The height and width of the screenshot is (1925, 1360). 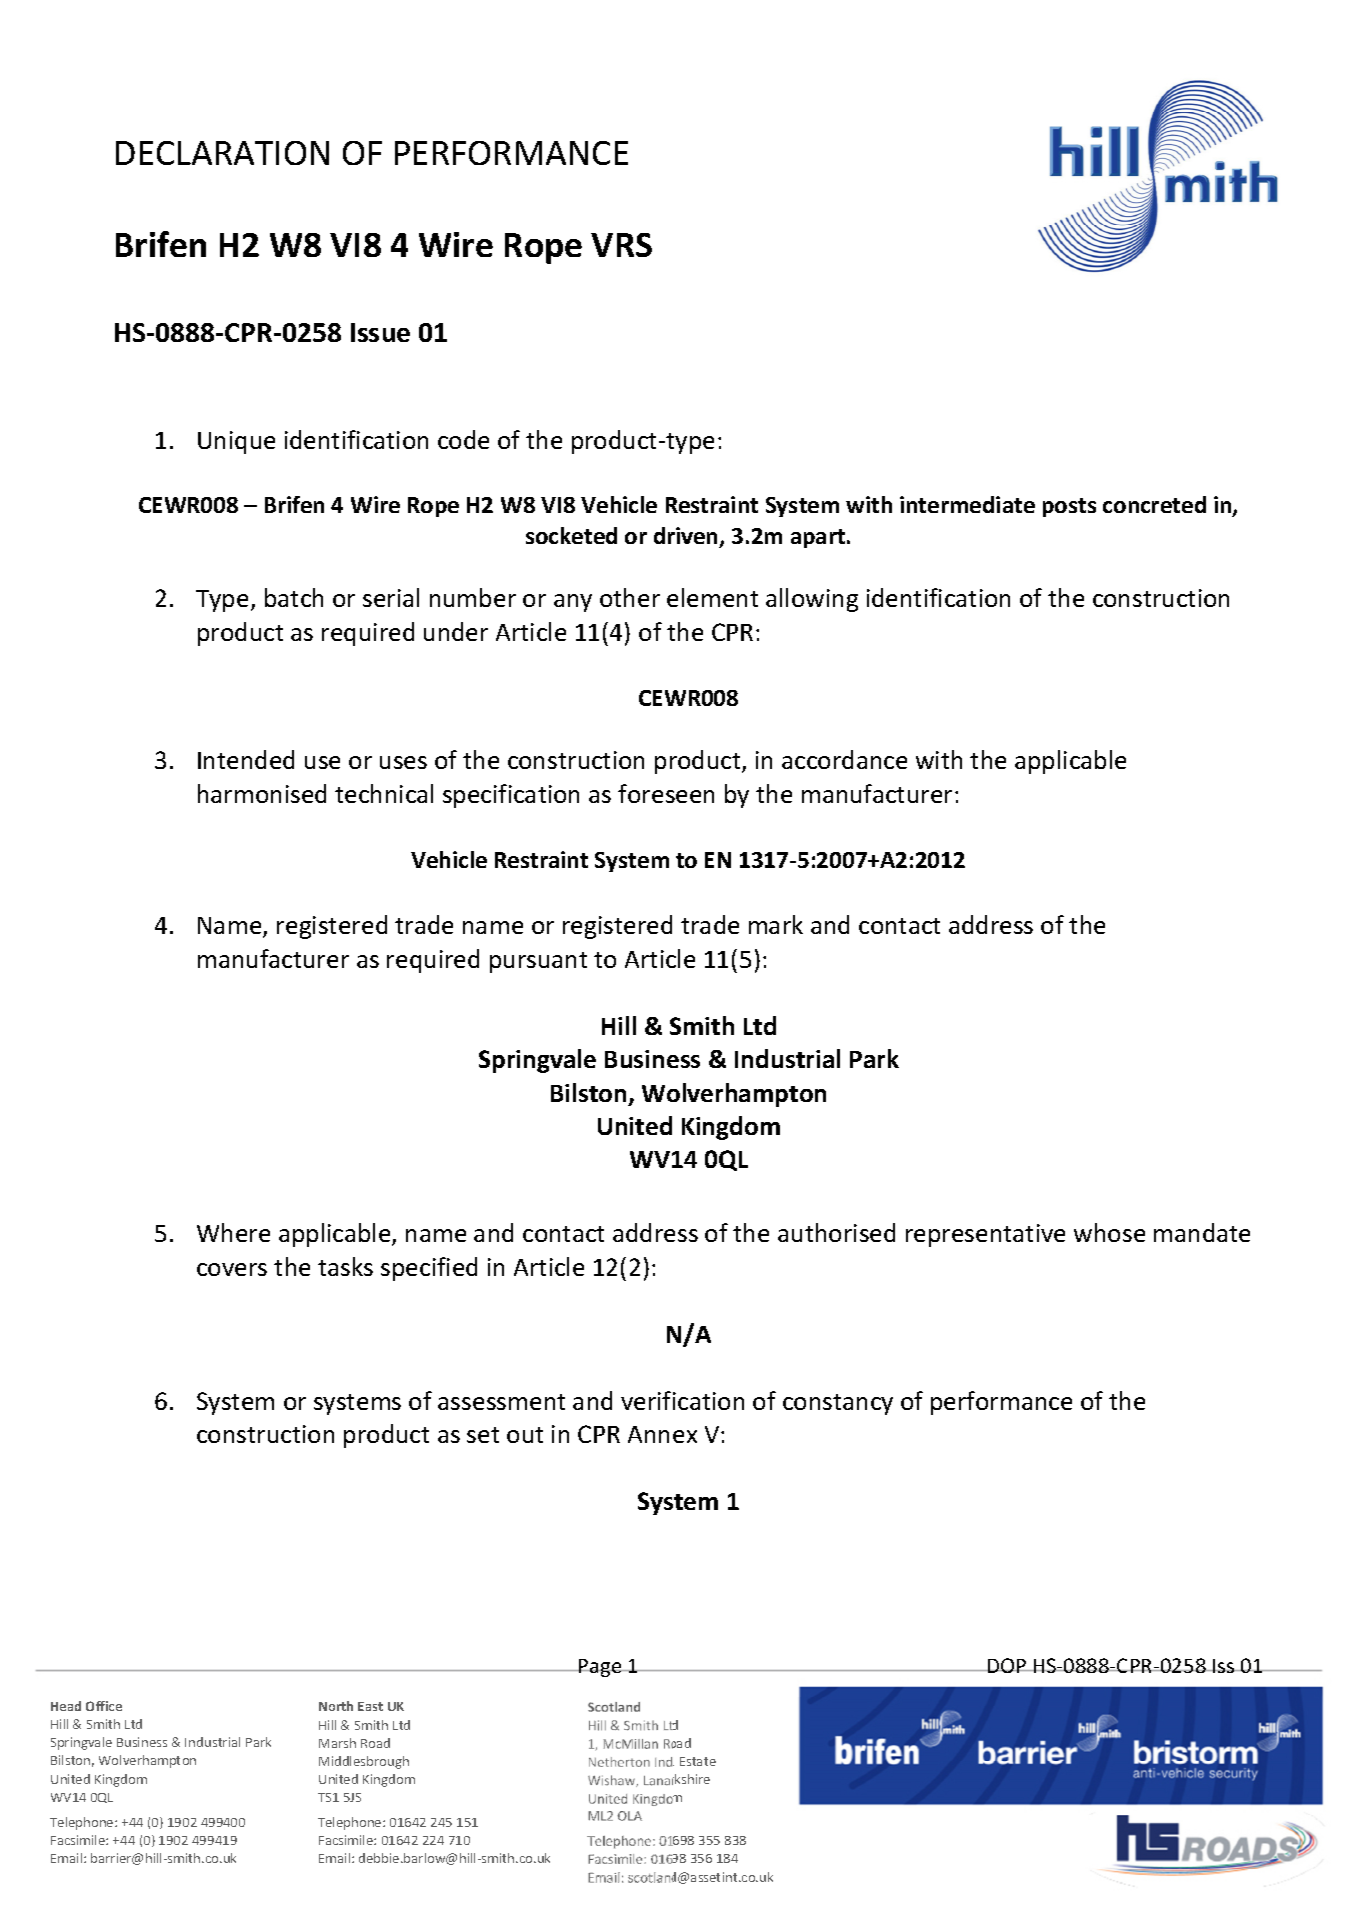 What do you see at coordinates (1069, 507) in the screenshot?
I see `posts` at bounding box center [1069, 507].
